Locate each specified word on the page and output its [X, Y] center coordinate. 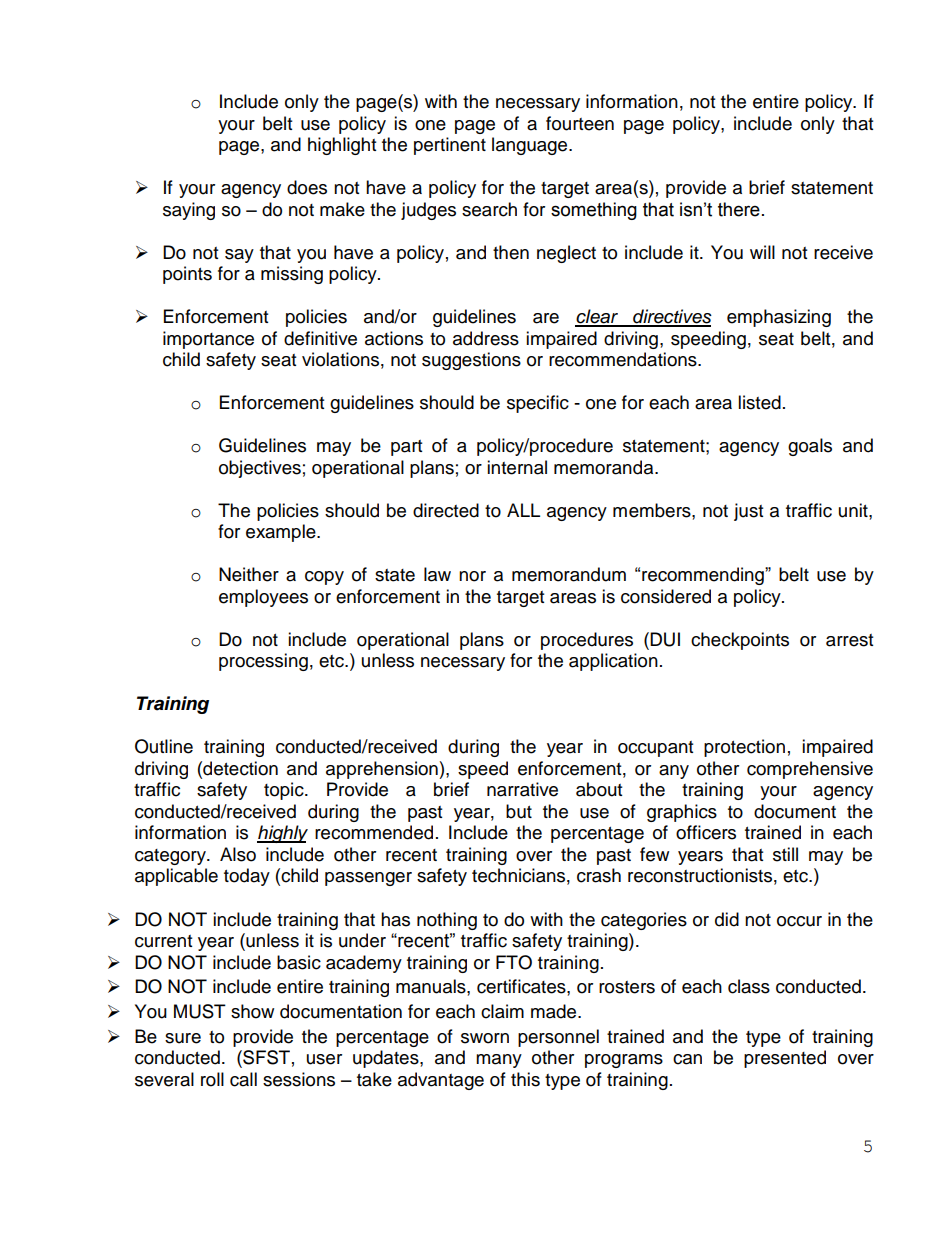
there [739, 209]
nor [472, 576]
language [531, 146]
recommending [704, 576]
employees [263, 598]
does [307, 187]
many [499, 1061]
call [243, 1079]
